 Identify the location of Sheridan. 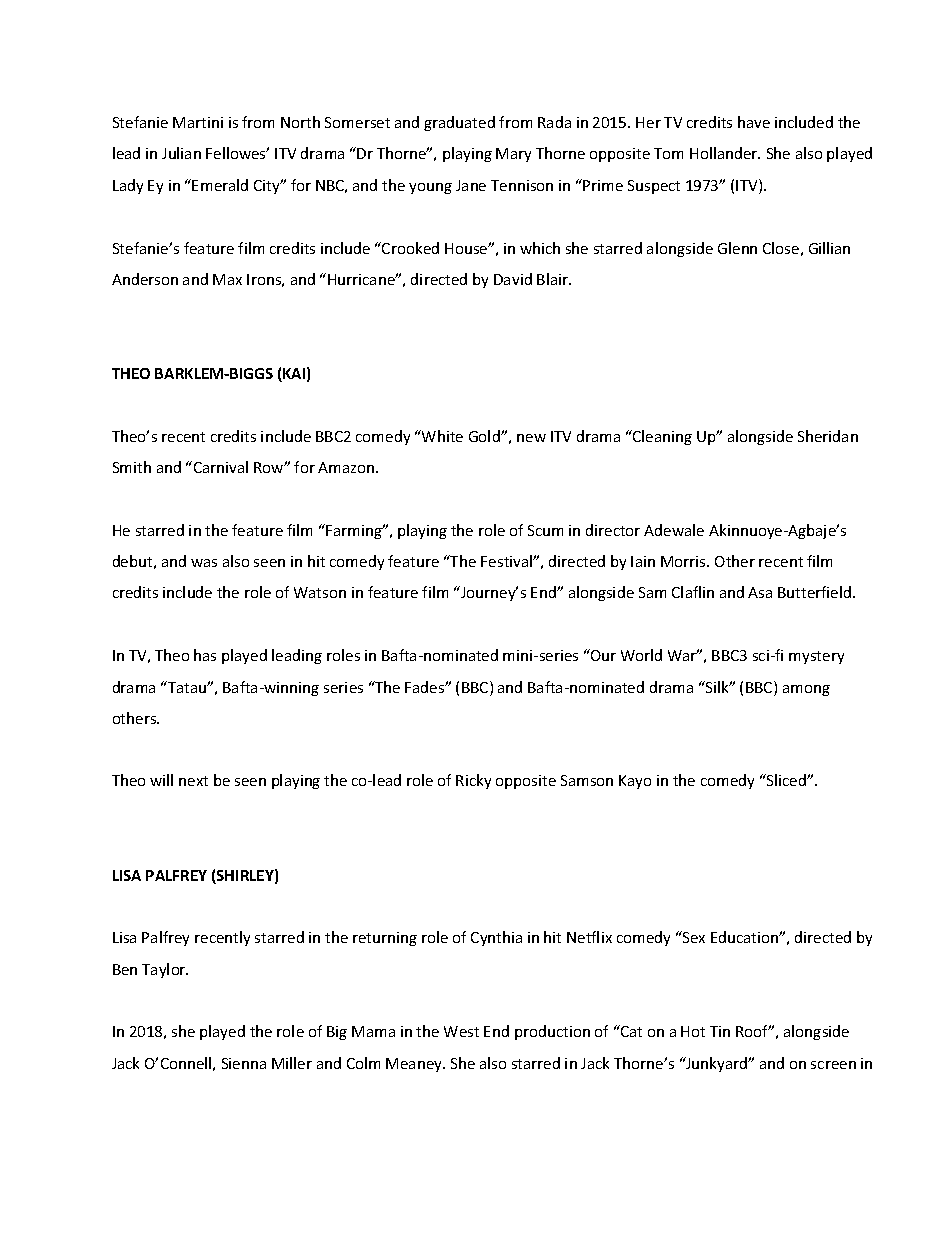
(828, 436).
